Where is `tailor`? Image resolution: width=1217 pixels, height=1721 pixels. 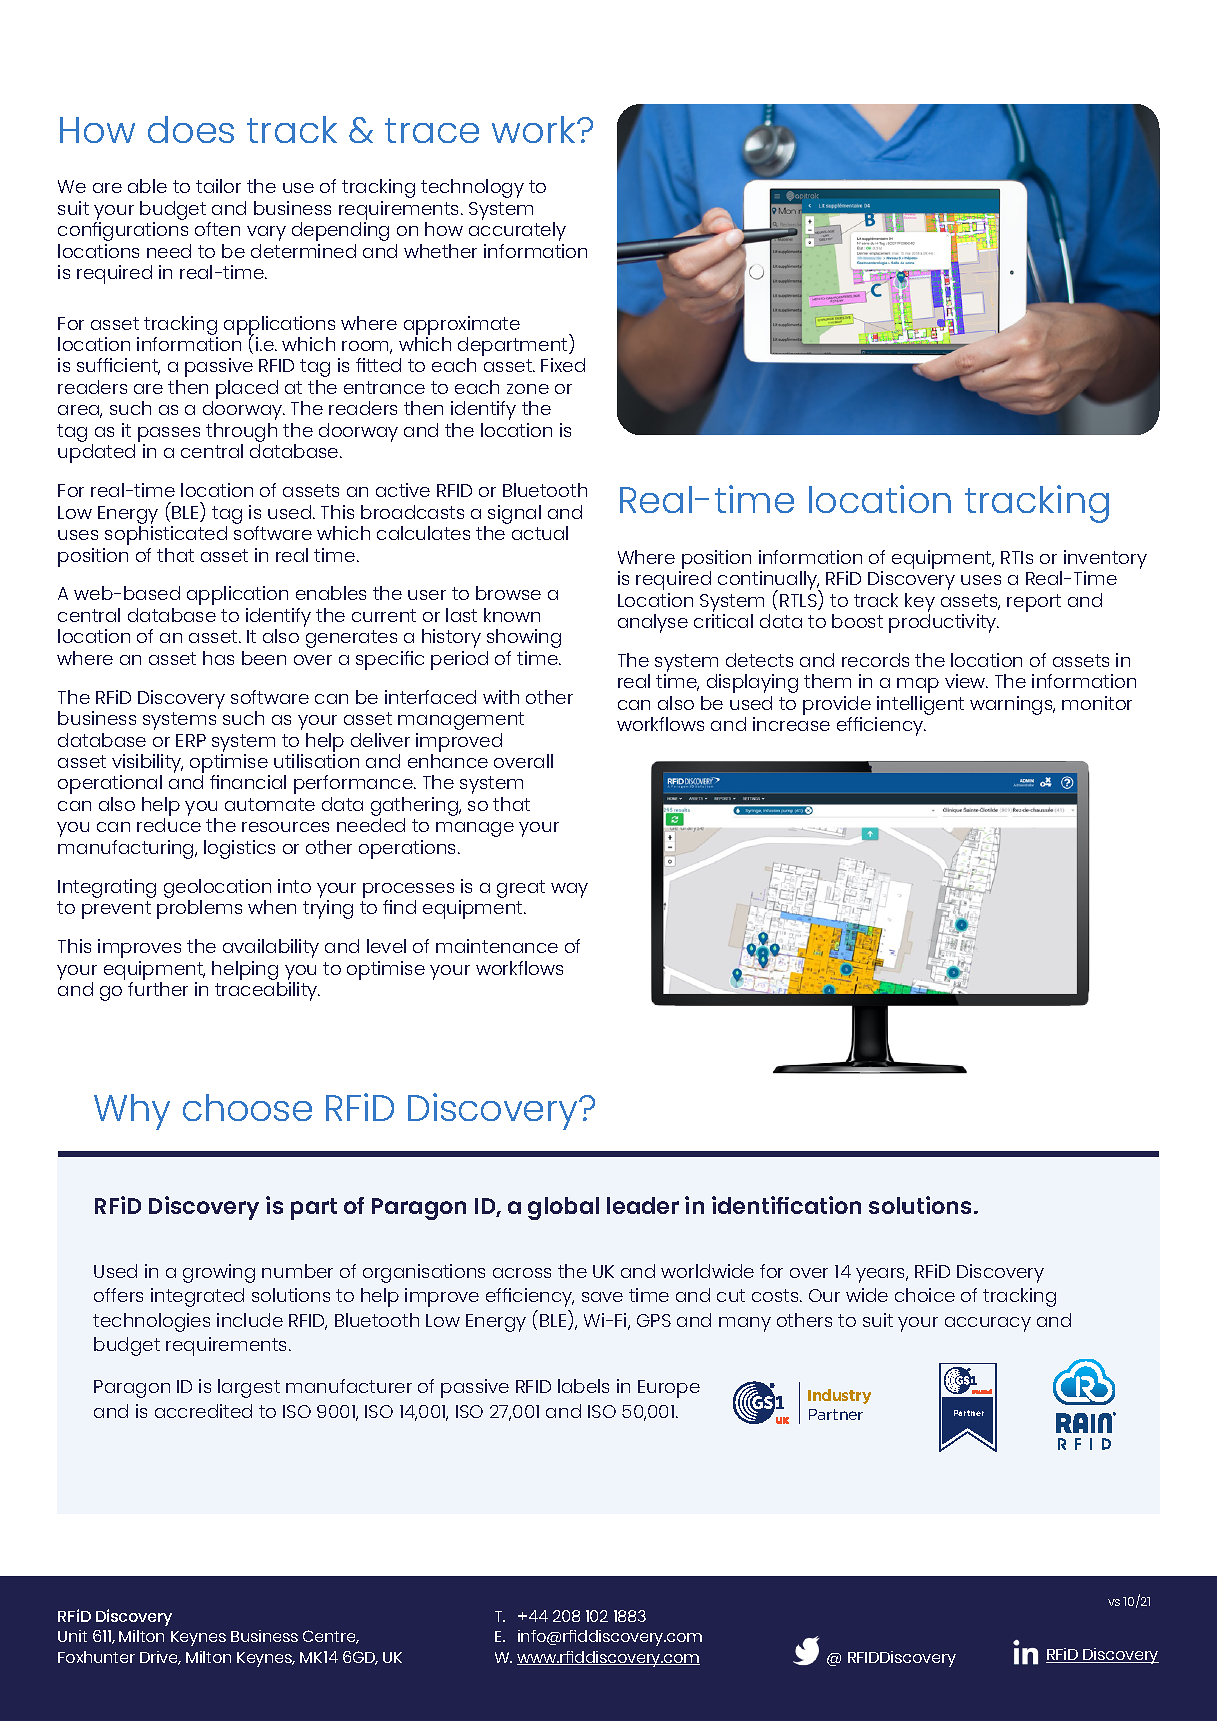
tailor is located at coordinates (218, 186).
